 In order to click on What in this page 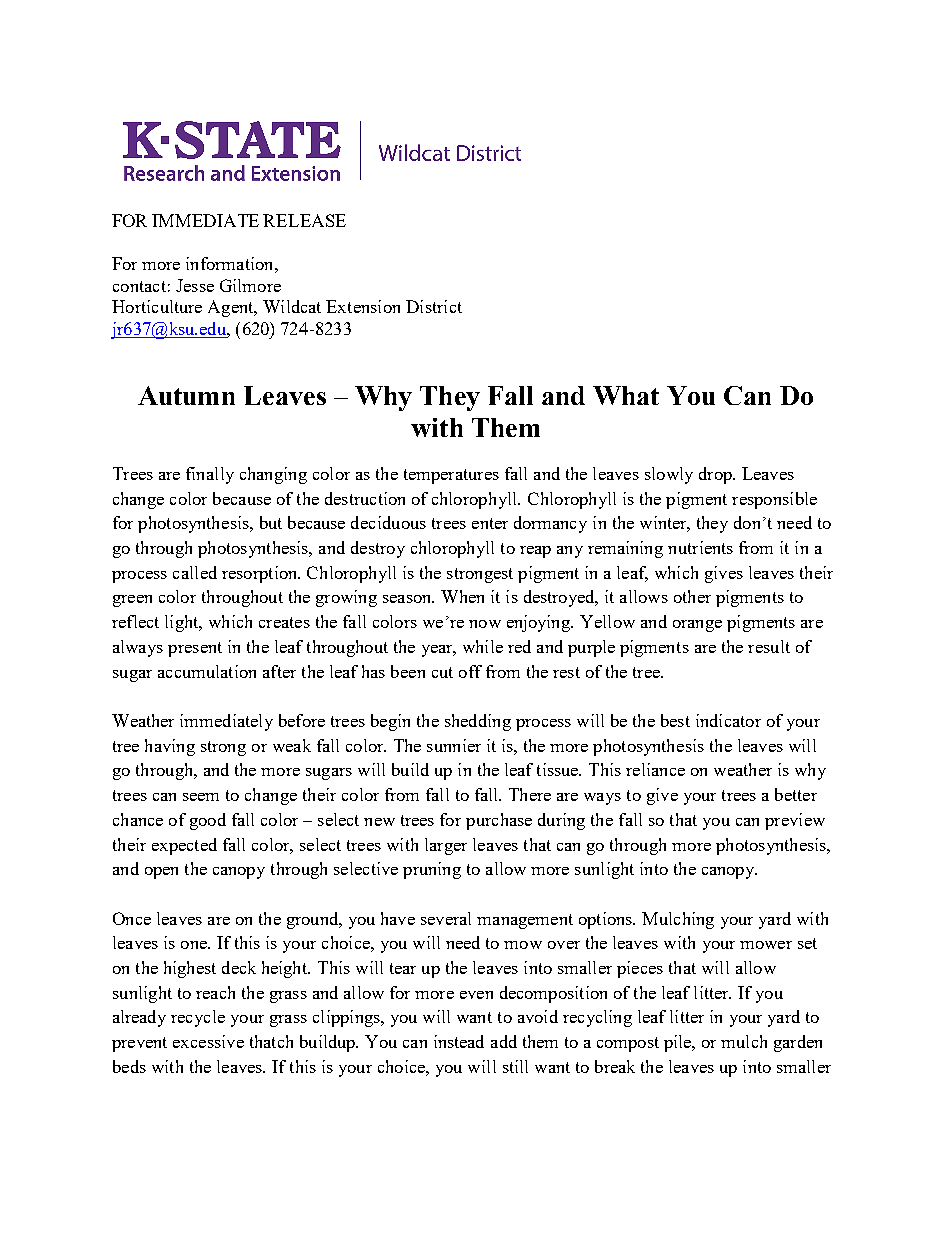, I will do `click(626, 395)`.
